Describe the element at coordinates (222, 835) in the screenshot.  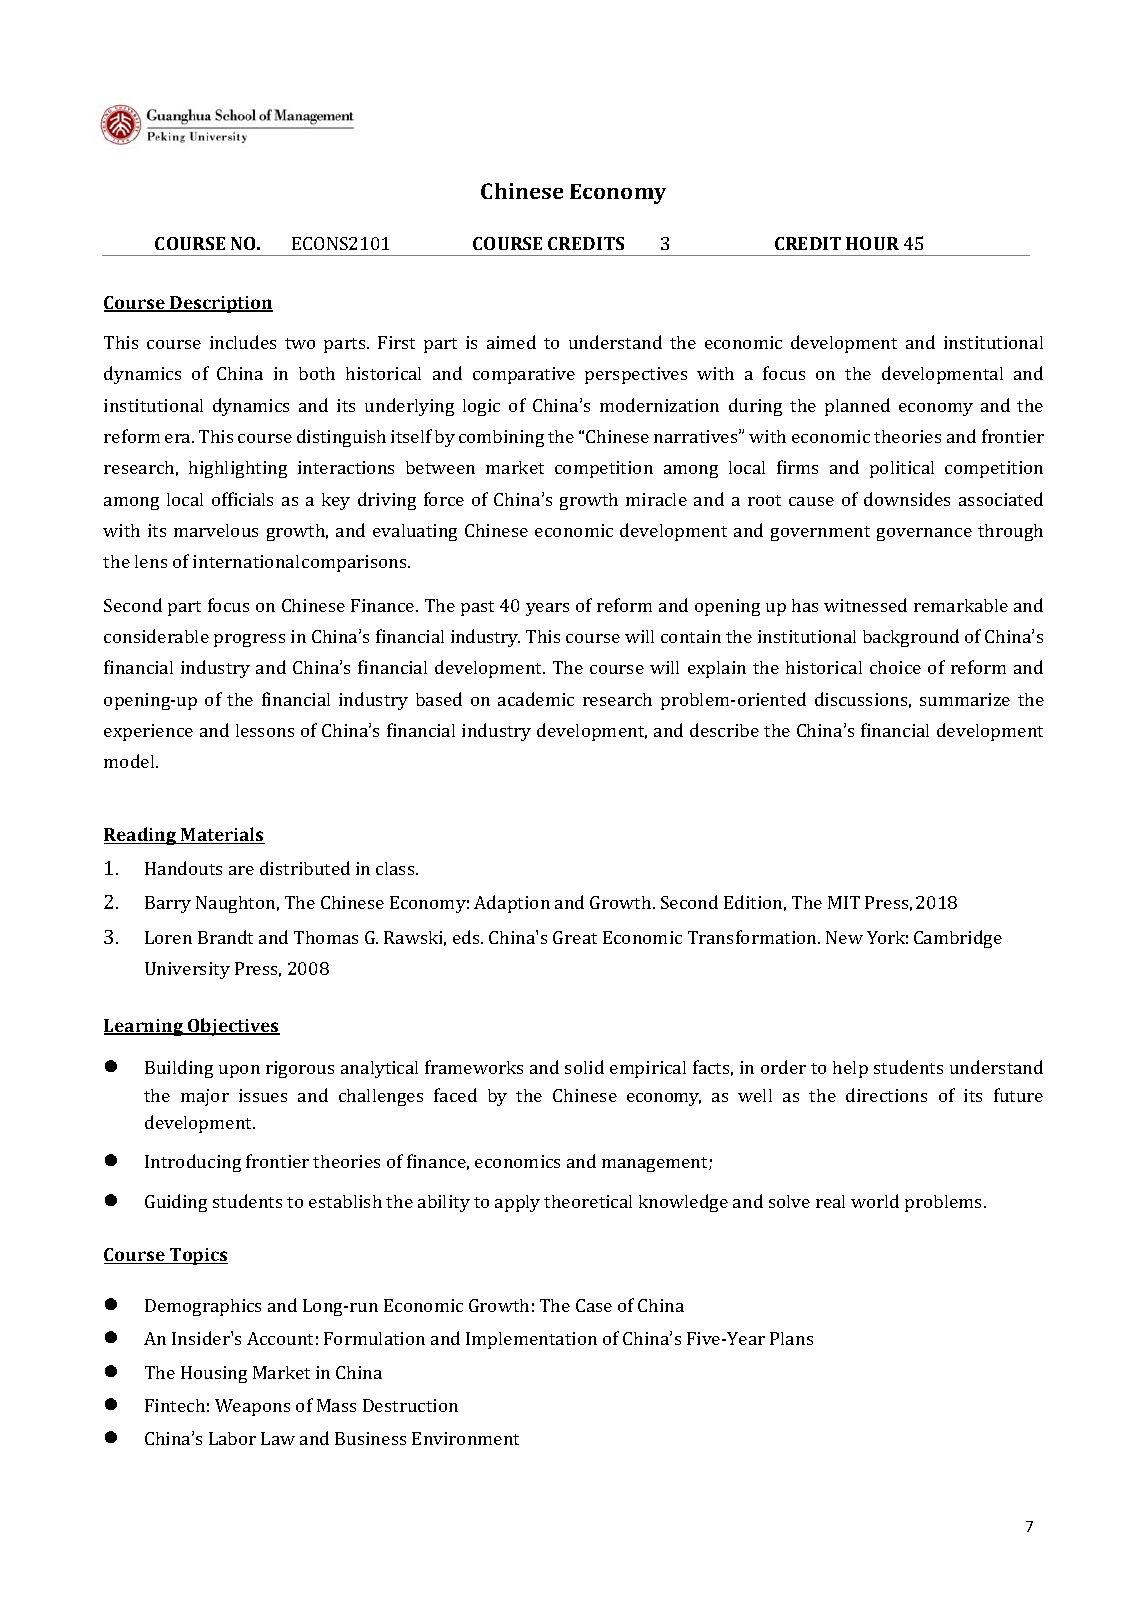
I see `Materials` at that location.
